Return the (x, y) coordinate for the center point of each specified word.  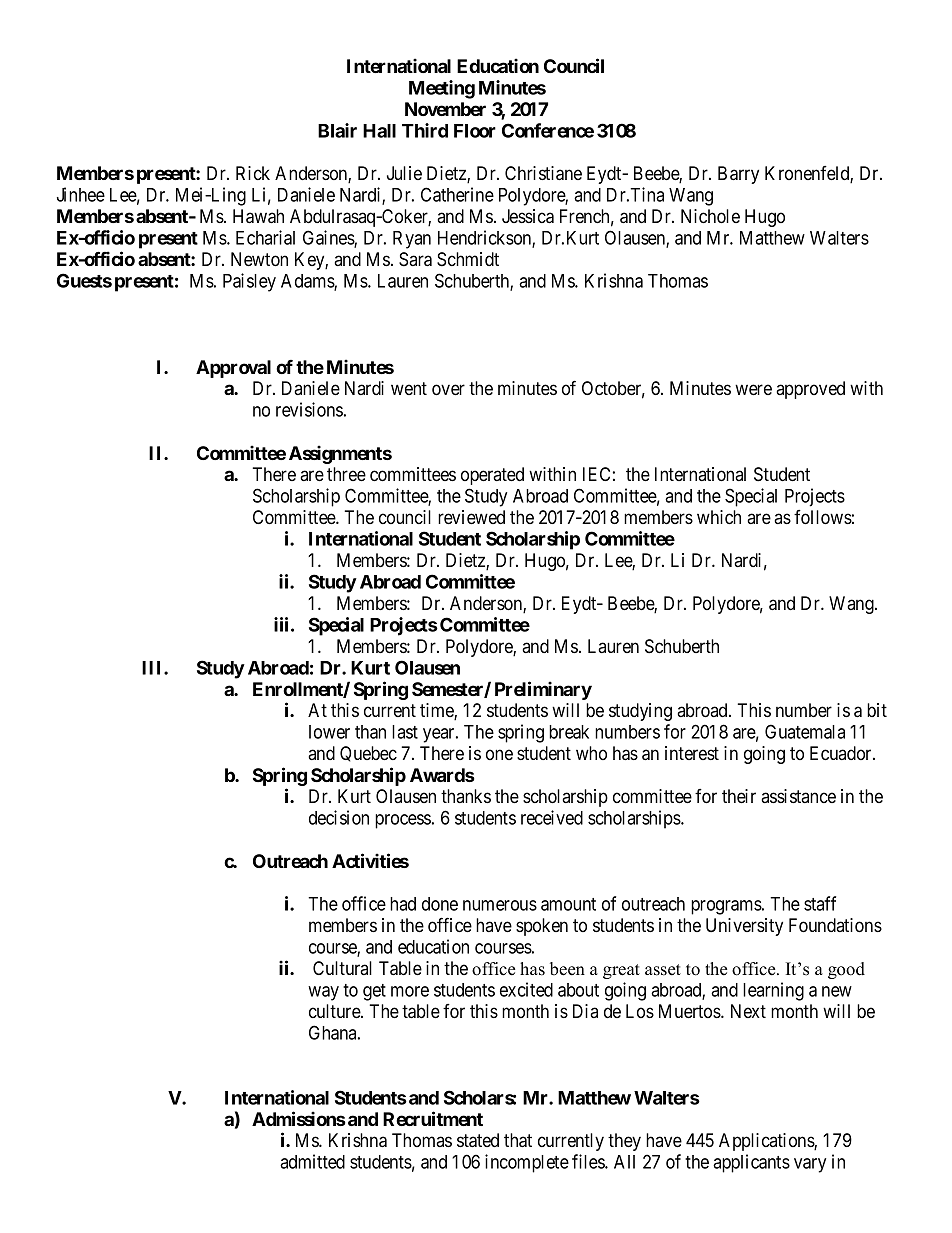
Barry (738, 175)
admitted (312, 1161)
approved (810, 390)
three (346, 474)
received (552, 817)
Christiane (543, 173)
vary (810, 1165)
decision (339, 817)
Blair (337, 130)
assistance (798, 796)
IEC (596, 474)
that (518, 1140)
